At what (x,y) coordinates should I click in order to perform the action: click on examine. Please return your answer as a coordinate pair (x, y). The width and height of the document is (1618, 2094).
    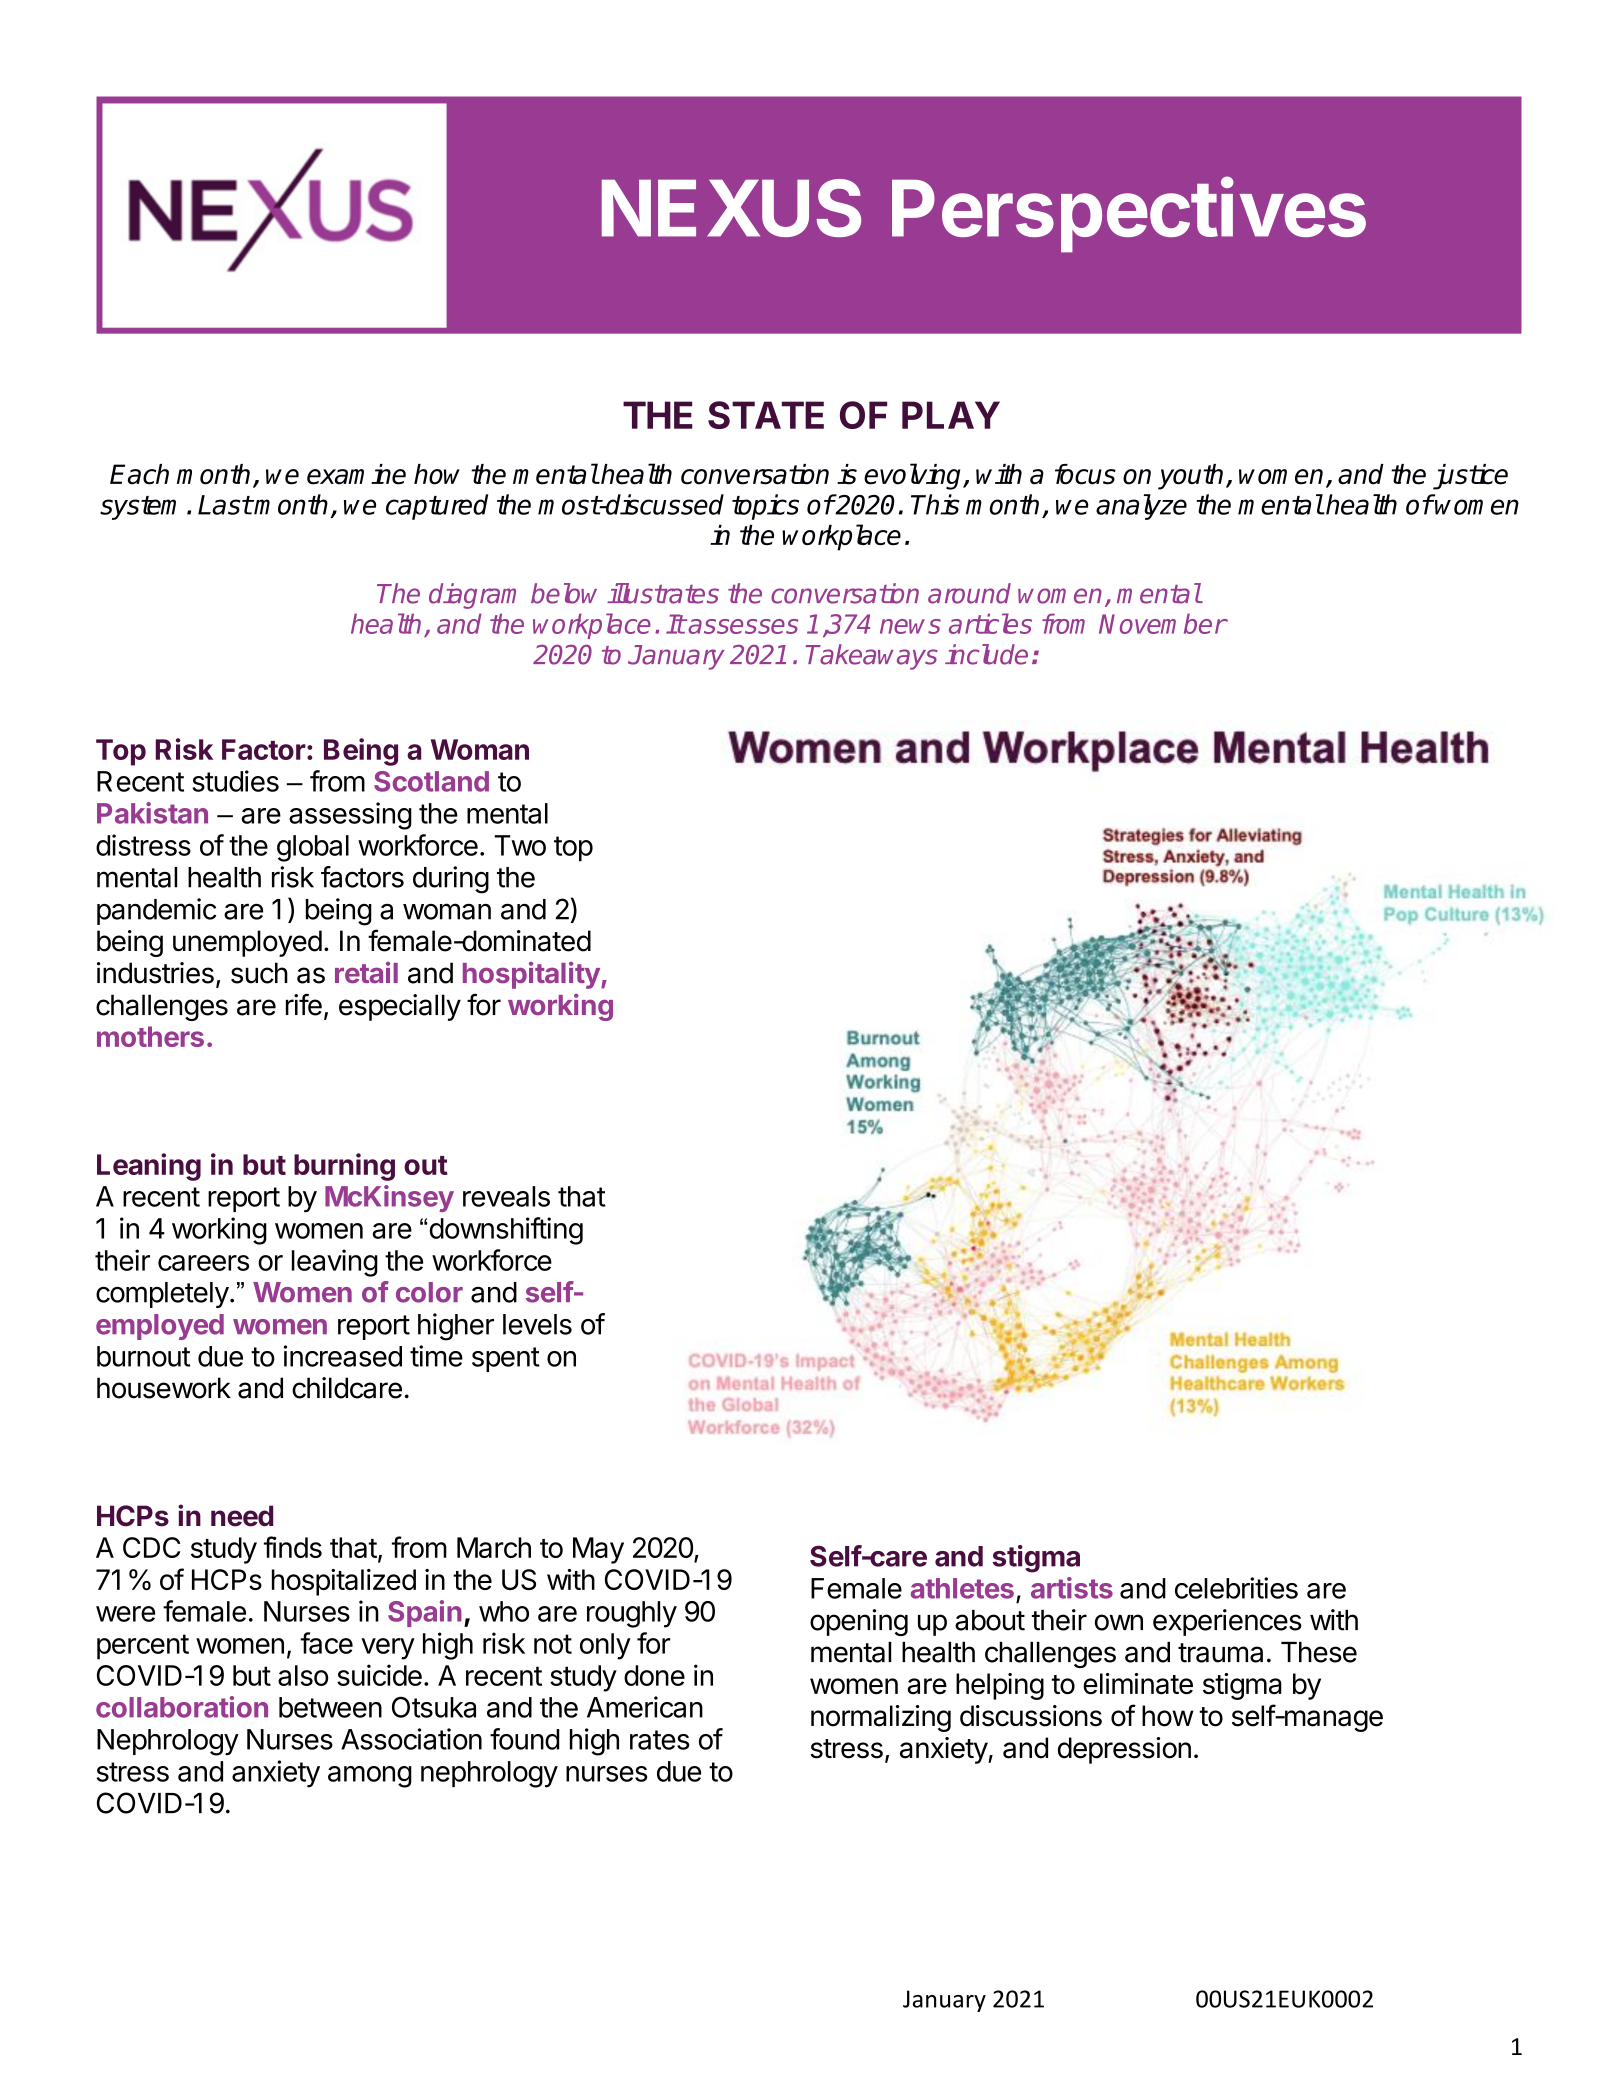
    Looking at the image, I should click on (356, 474).
